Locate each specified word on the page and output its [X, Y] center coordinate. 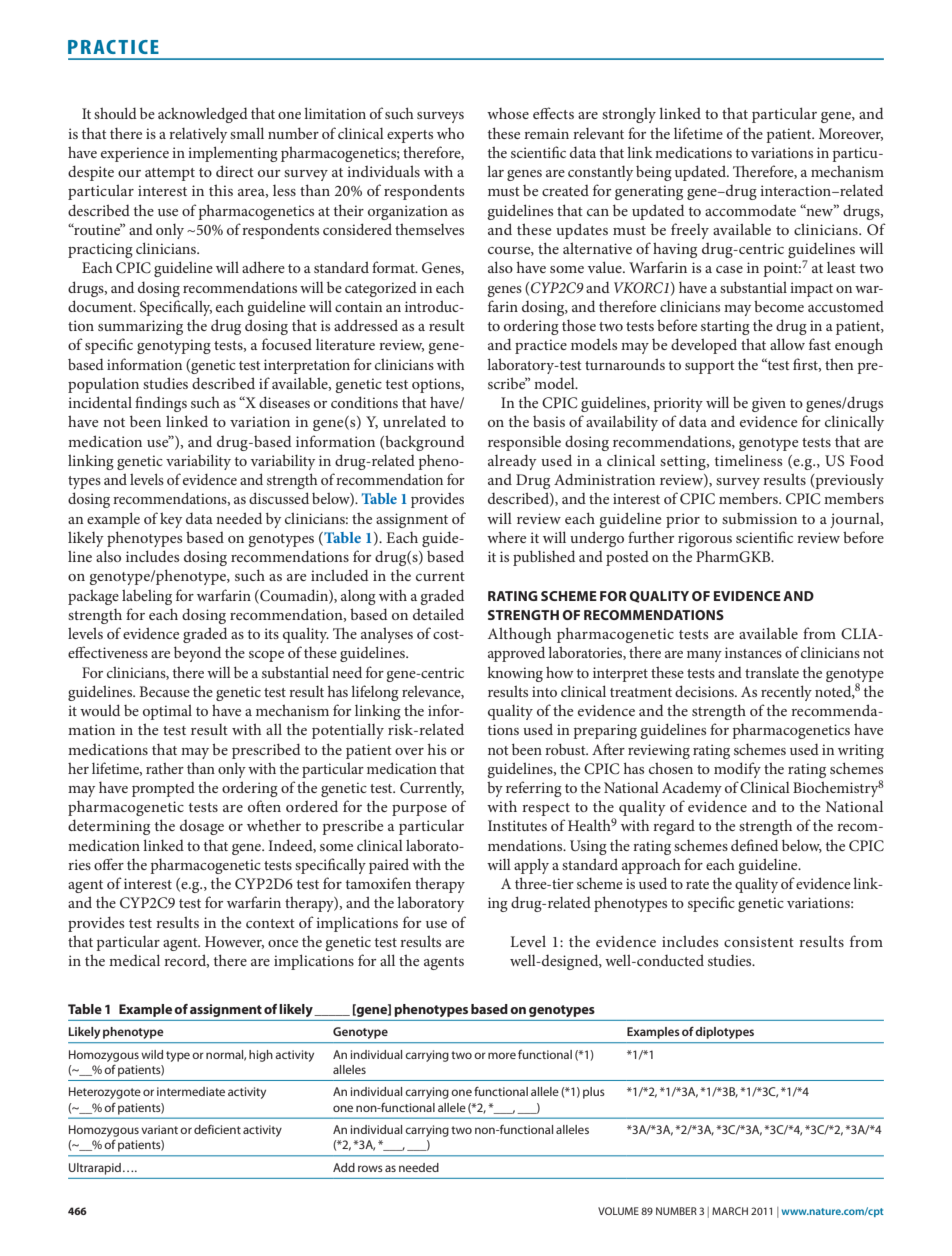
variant [159, 1129]
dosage [202, 827]
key [171, 520]
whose [508, 113]
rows [370, 1168]
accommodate [750, 210]
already [512, 462]
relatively [198, 135]
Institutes [517, 825]
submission [759, 518]
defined [754, 845]
